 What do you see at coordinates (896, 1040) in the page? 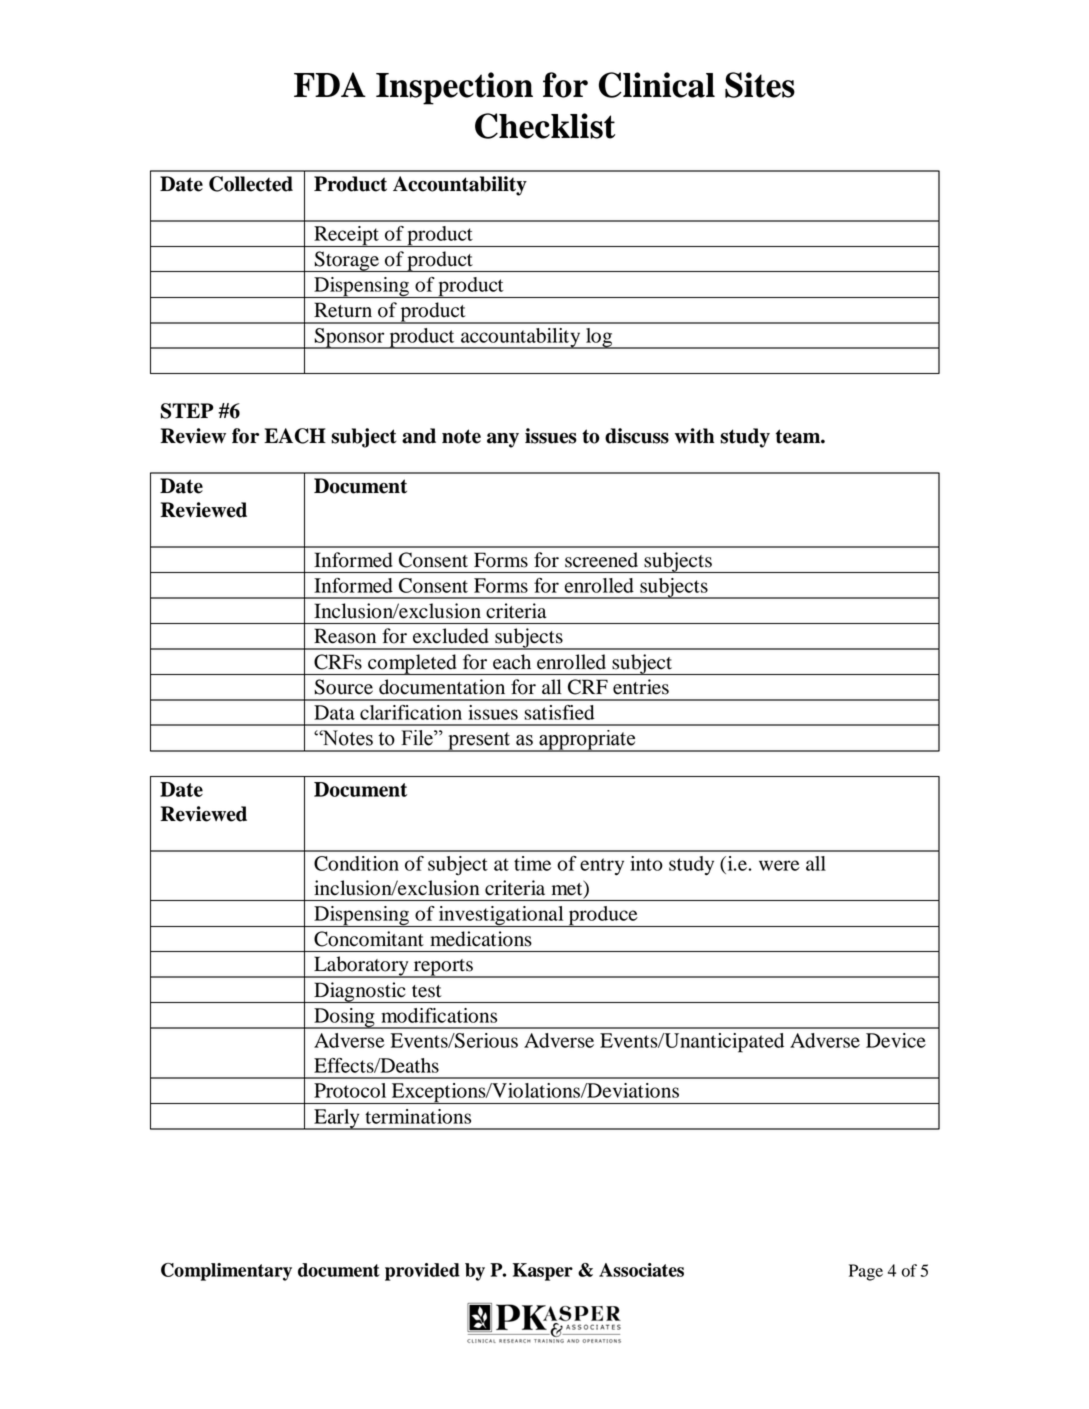
I see `Device` at bounding box center [896, 1040].
